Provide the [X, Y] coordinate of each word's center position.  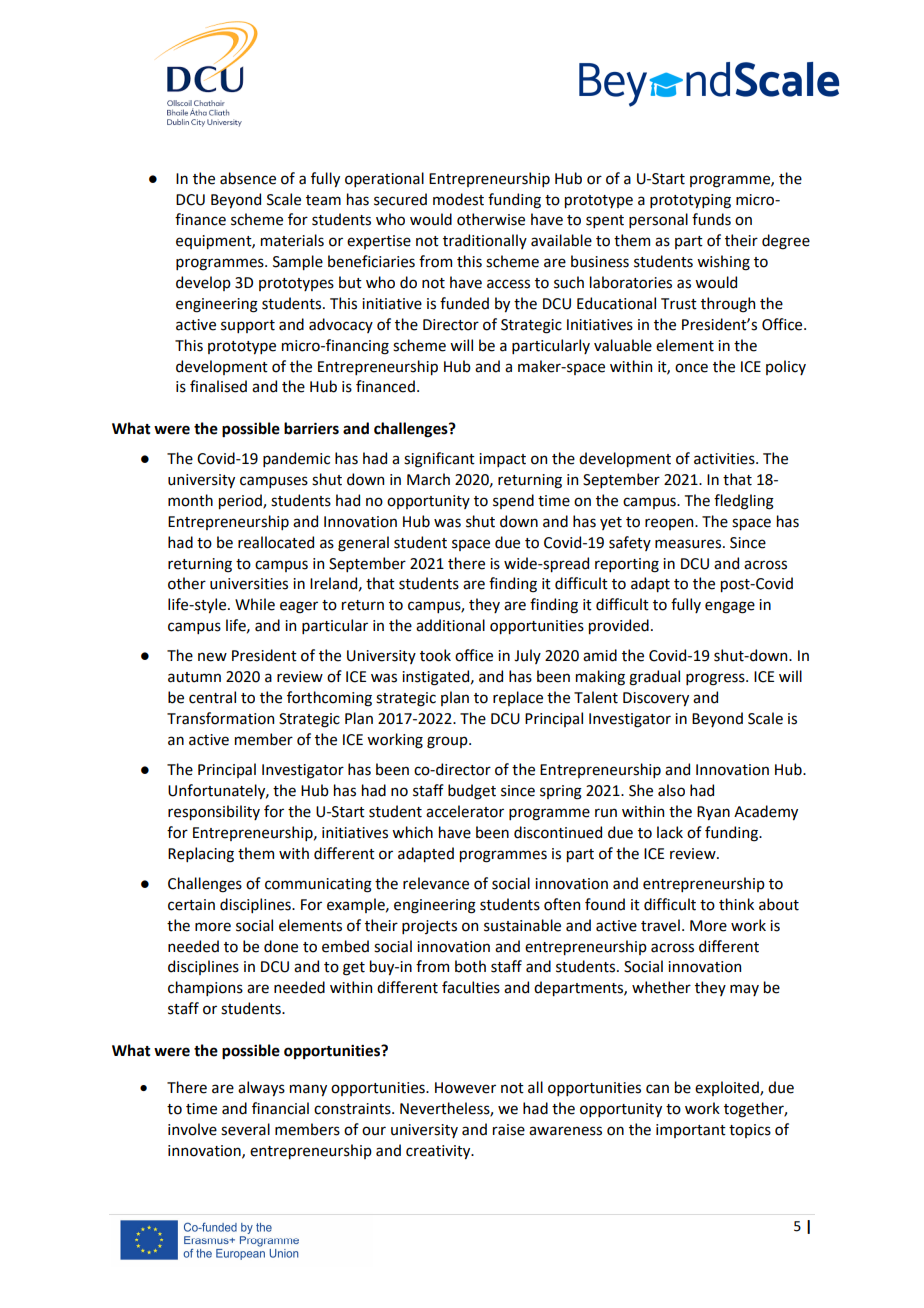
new [212, 657]
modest [458, 199]
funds [711, 219]
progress [716, 679]
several [245, 1129]
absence [248, 178]
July [527, 656]
